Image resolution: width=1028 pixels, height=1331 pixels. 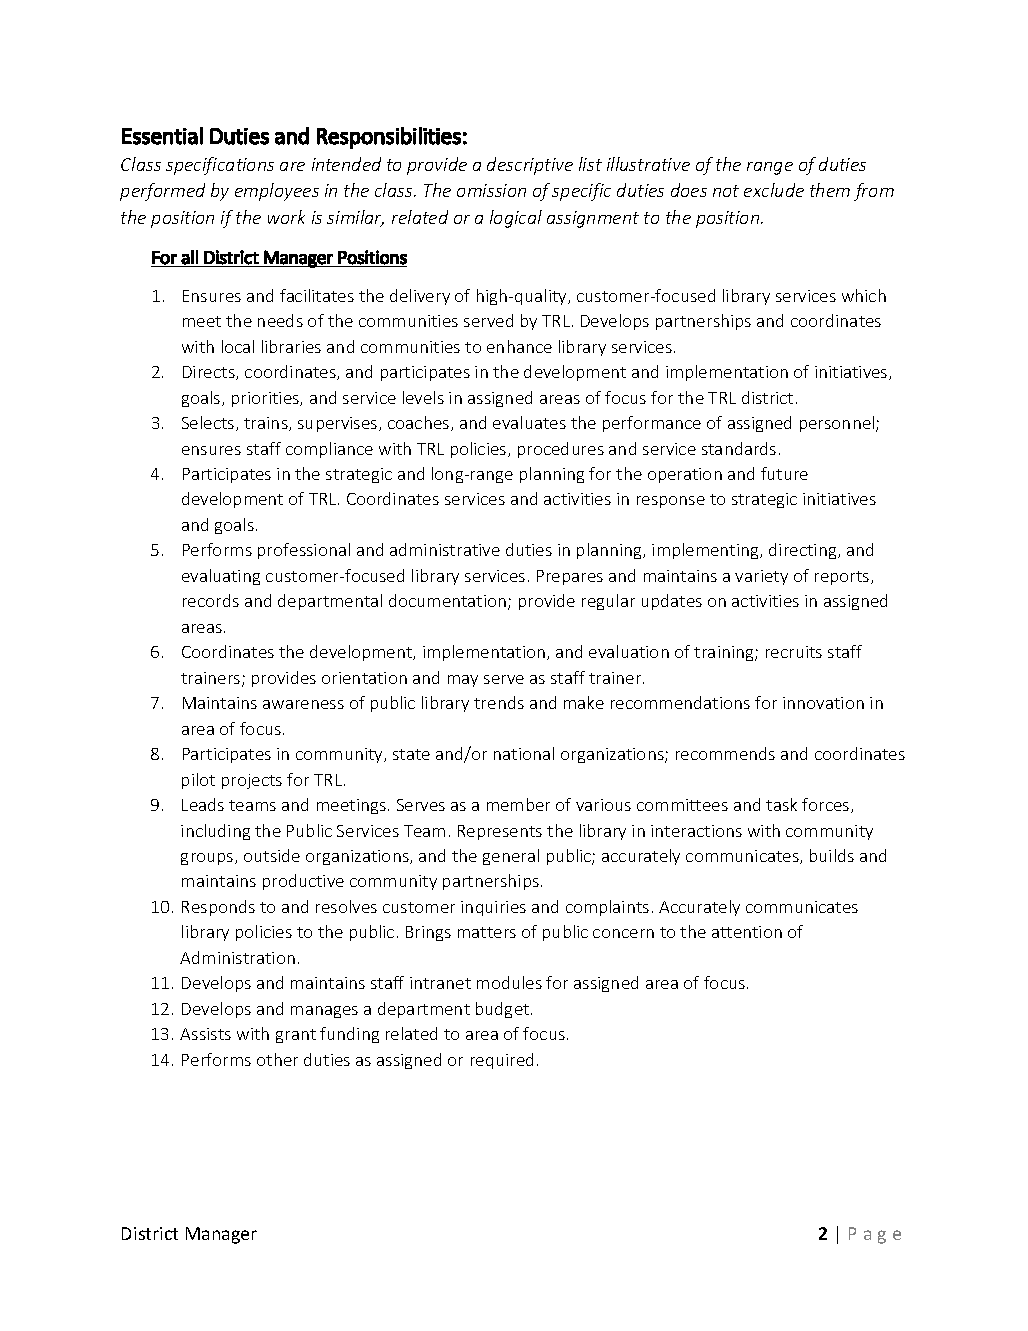 What do you see at coordinates (267, 424) in the image?
I see `trains` at bounding box center [267, 424].
